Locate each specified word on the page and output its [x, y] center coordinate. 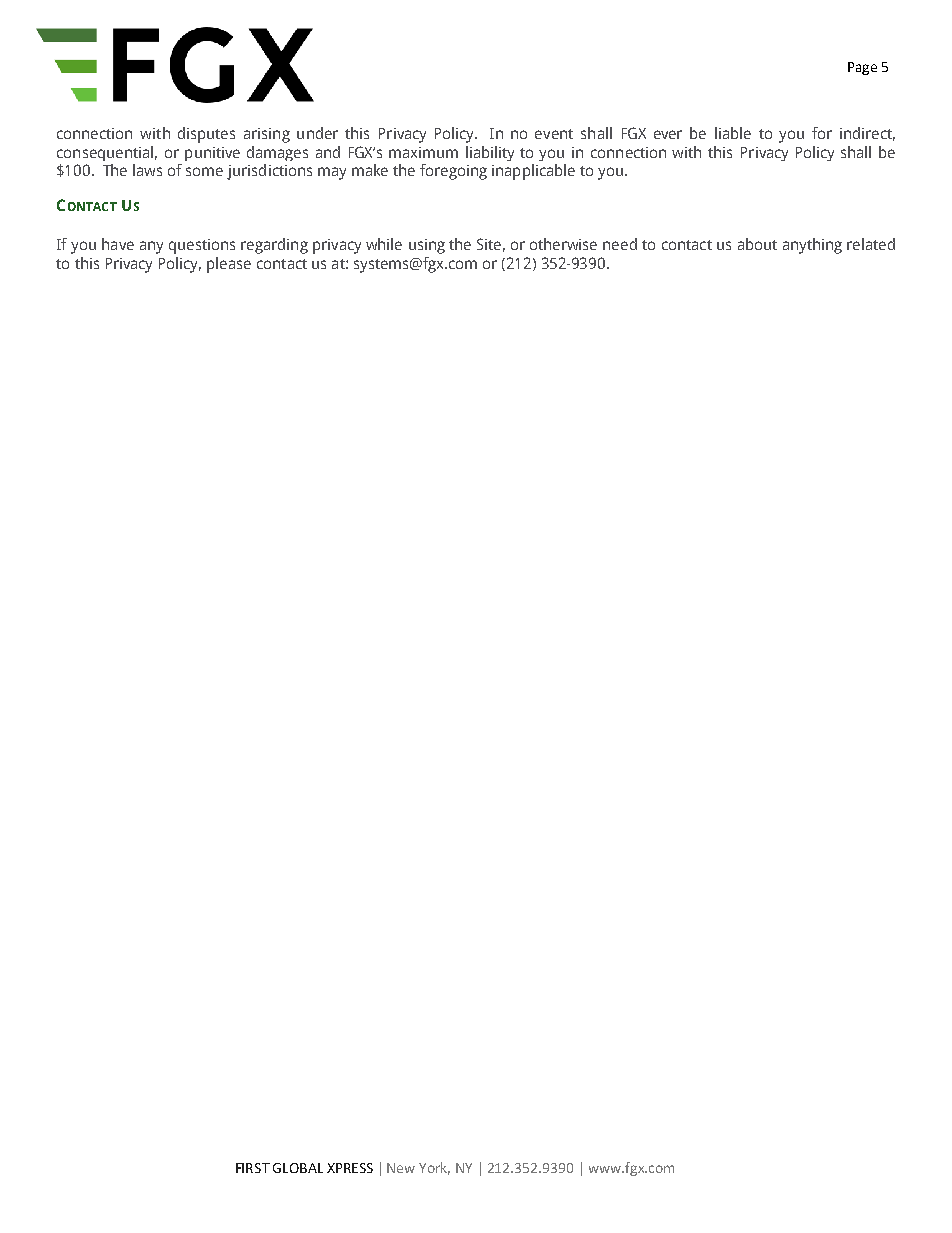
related [871, 244]
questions [202, 246]
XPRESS [350, 1168]
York [434, 1168]
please [229, 265]
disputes [206, 135]
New [401, 1168]
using [427, 246]
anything [812, 246]
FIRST [253, 1168]
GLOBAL [298, 1168]
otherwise [563, 244]
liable [733, 133]
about [757, 244]
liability [490, 153]
